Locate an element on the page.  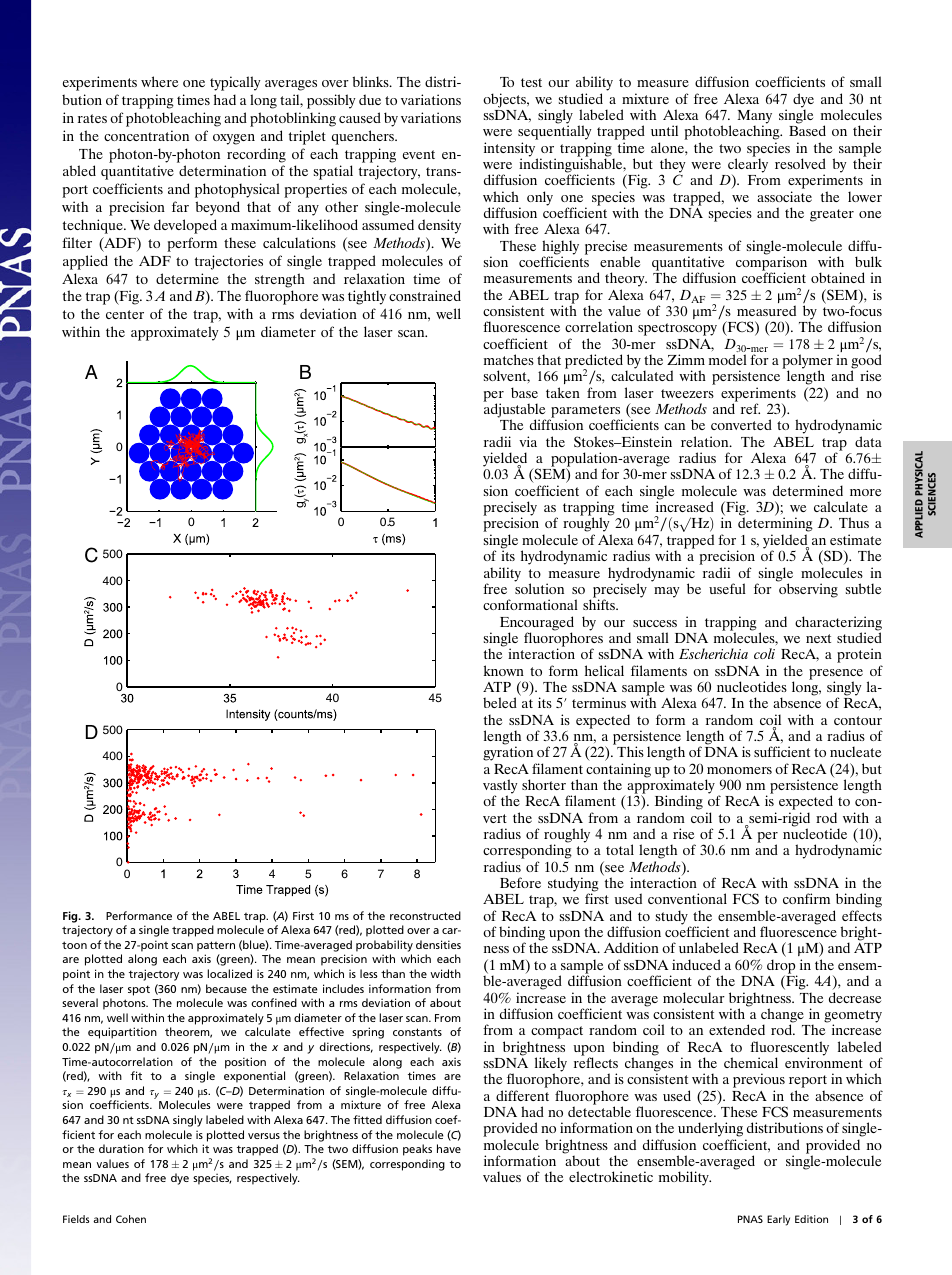
spot is located at coordinates (139, 990).
